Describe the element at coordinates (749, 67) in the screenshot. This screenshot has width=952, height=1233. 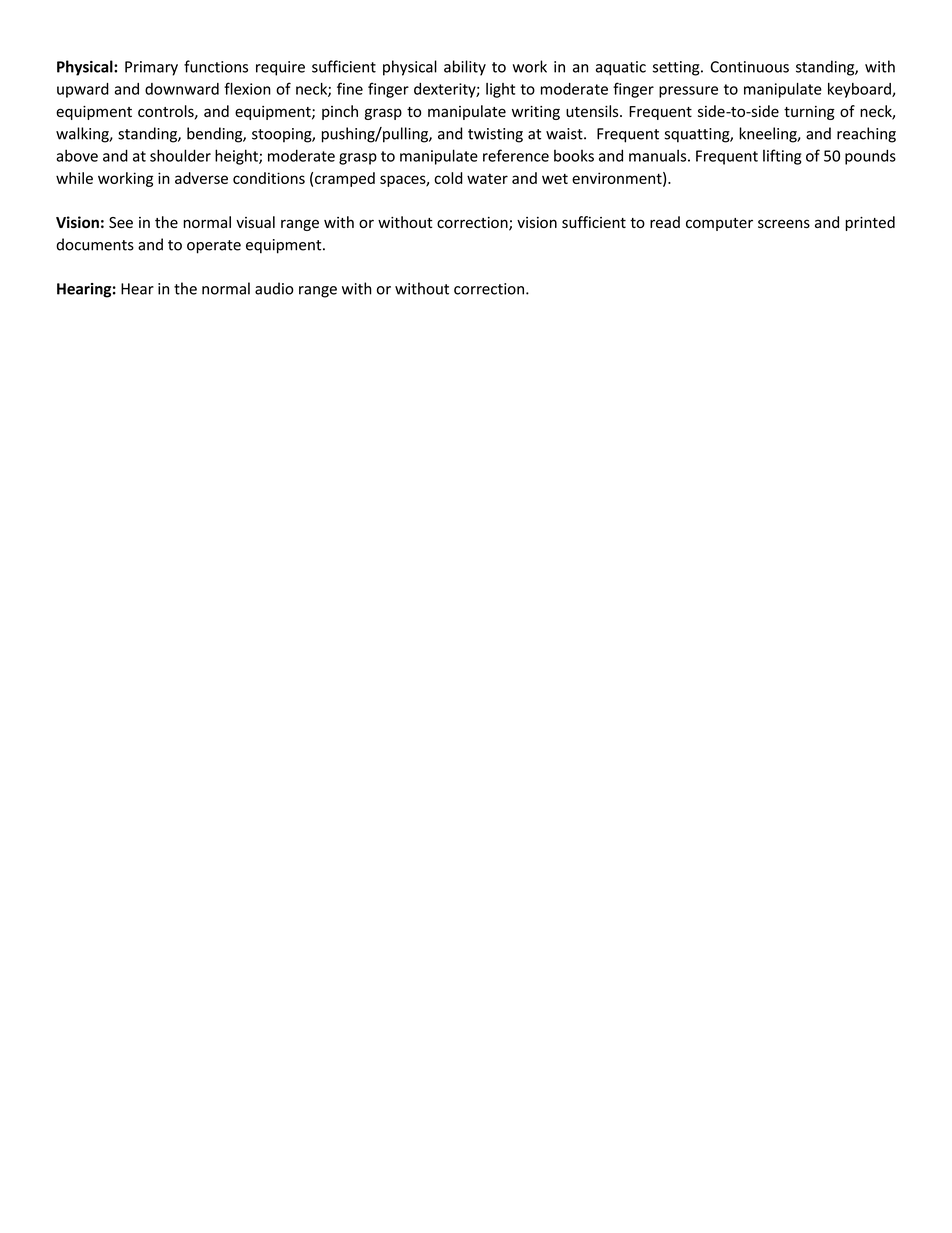
I see `Continuous` at that location.
